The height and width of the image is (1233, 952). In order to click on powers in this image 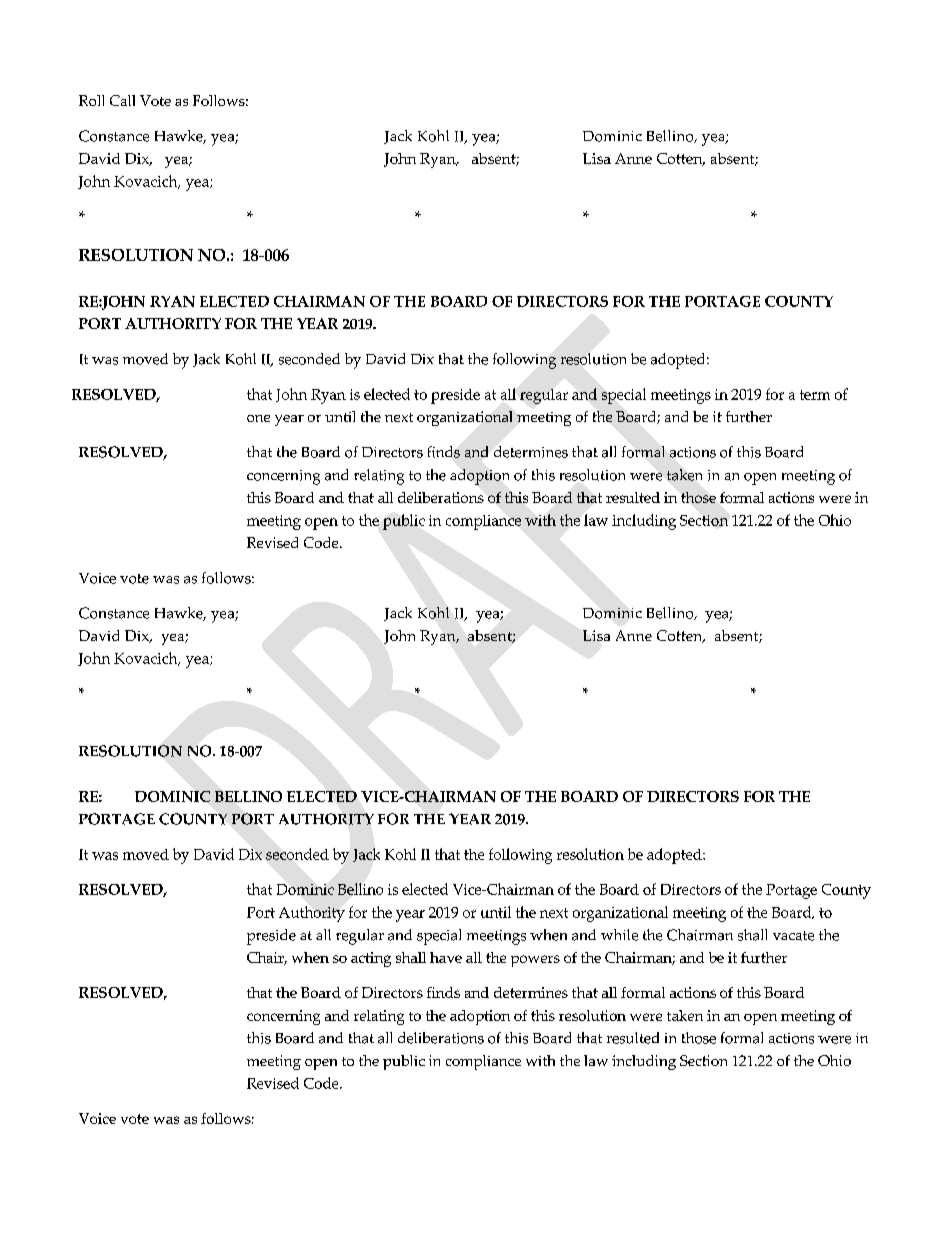, I will do `click(535, 961)`.
